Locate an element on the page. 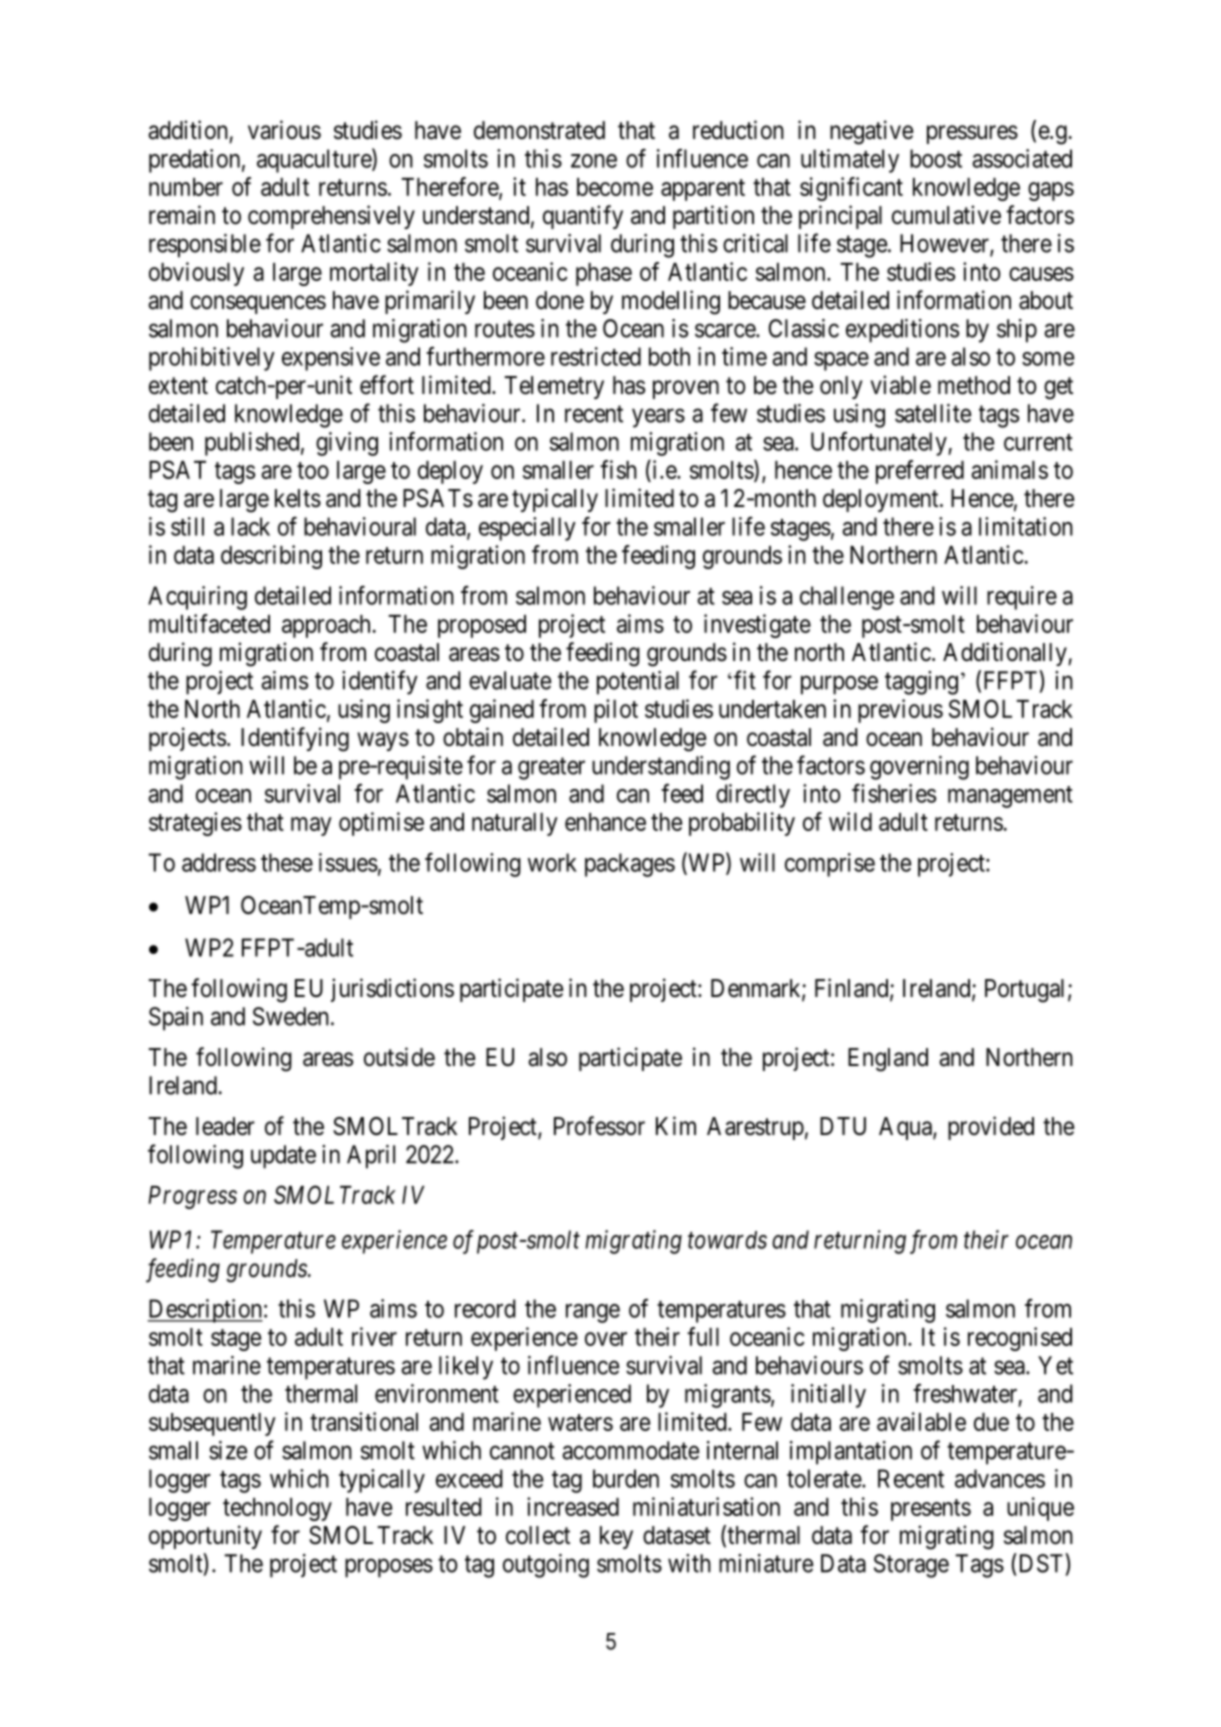  especially is located at coordinates (527, 529).
